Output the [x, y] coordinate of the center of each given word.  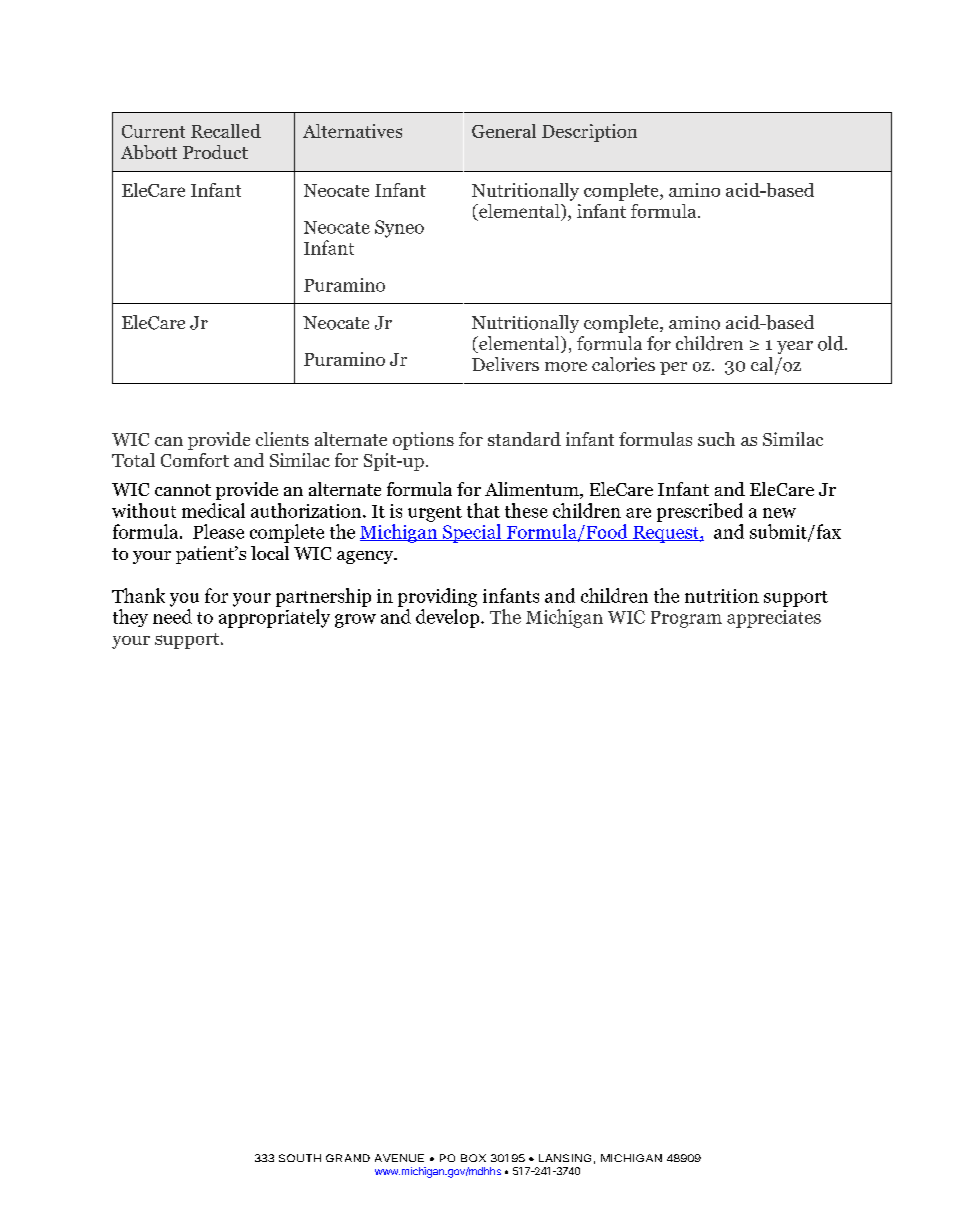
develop [449, 618]
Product [215, 152]
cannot [183, 490]
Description [589, 133]
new [779, 513]
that [483, 510]
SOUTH [300, 1158]
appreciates [774, 619]
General [504, 131]
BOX [473, 1158]
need [172, 616]
